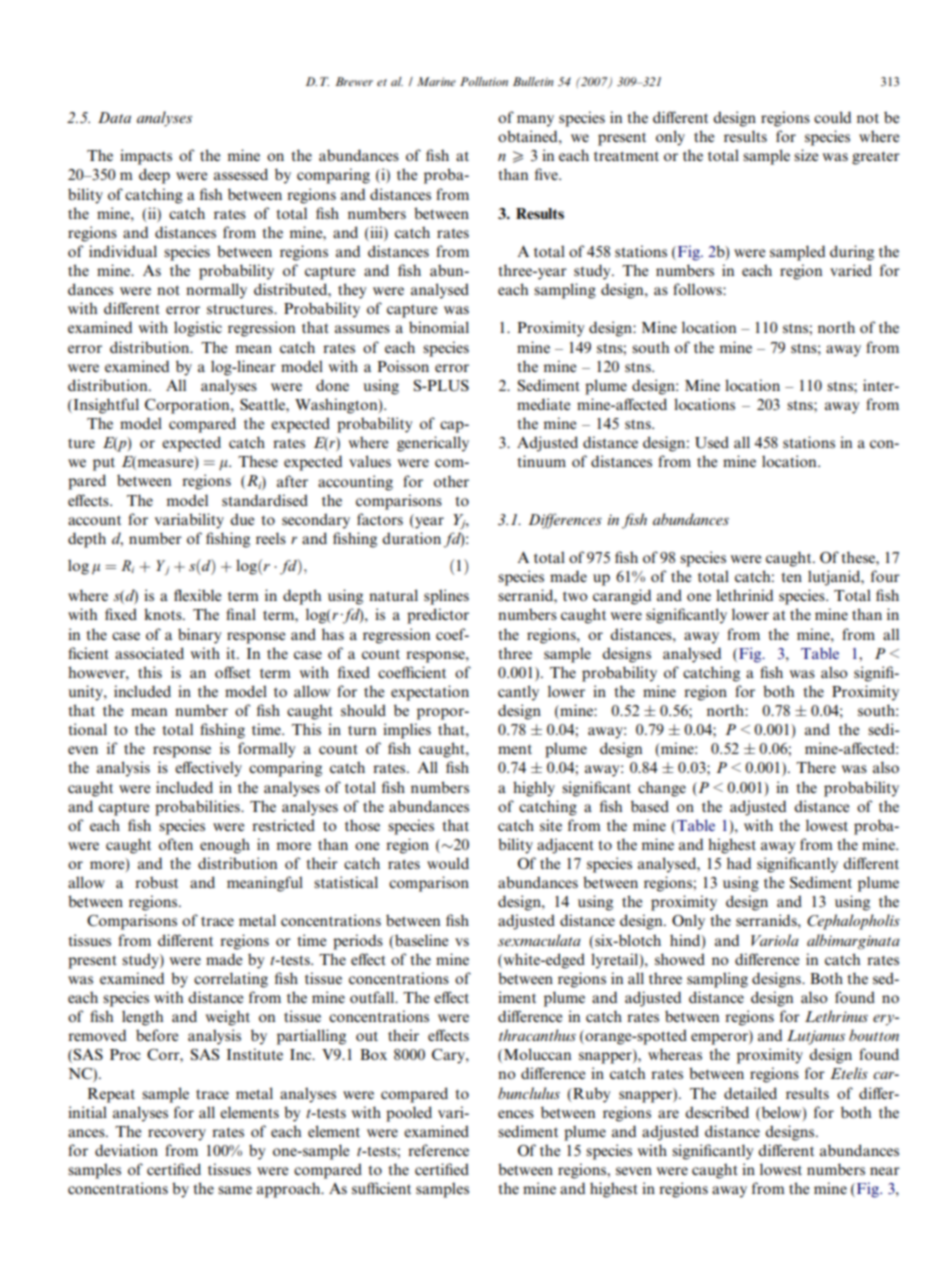 This screenshot has height=1270, width=952. I want to click on Used, so click(712, 442).
